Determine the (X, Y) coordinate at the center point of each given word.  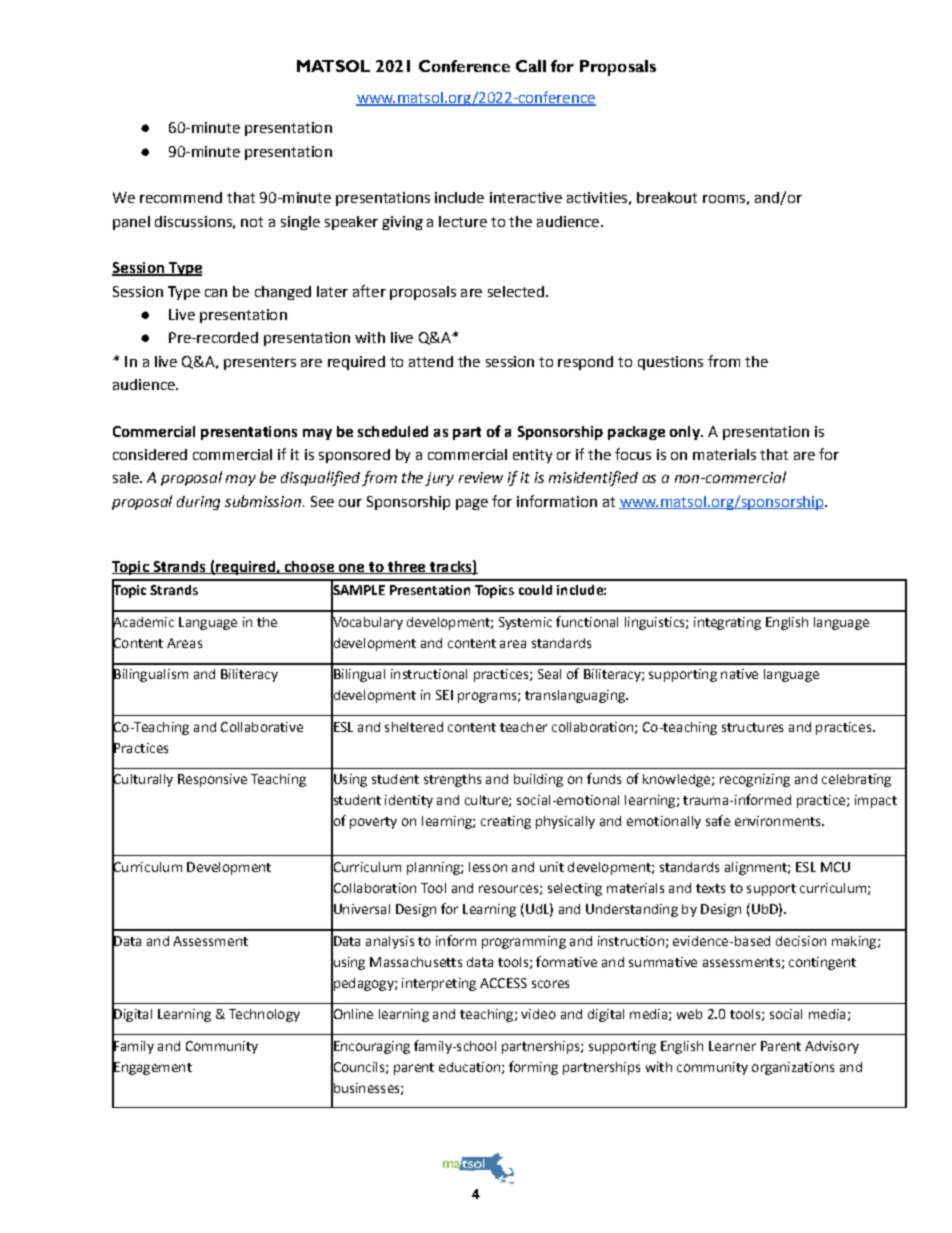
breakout (667, 197)
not (252, 222)
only (686, 433)
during (198, 503)
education (469, 1067)
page (472, 504)
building (538, 780)
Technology (264, 1015)
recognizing (755, 780)
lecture (463, 221)
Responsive (212, 780)
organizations (793, 1068)
